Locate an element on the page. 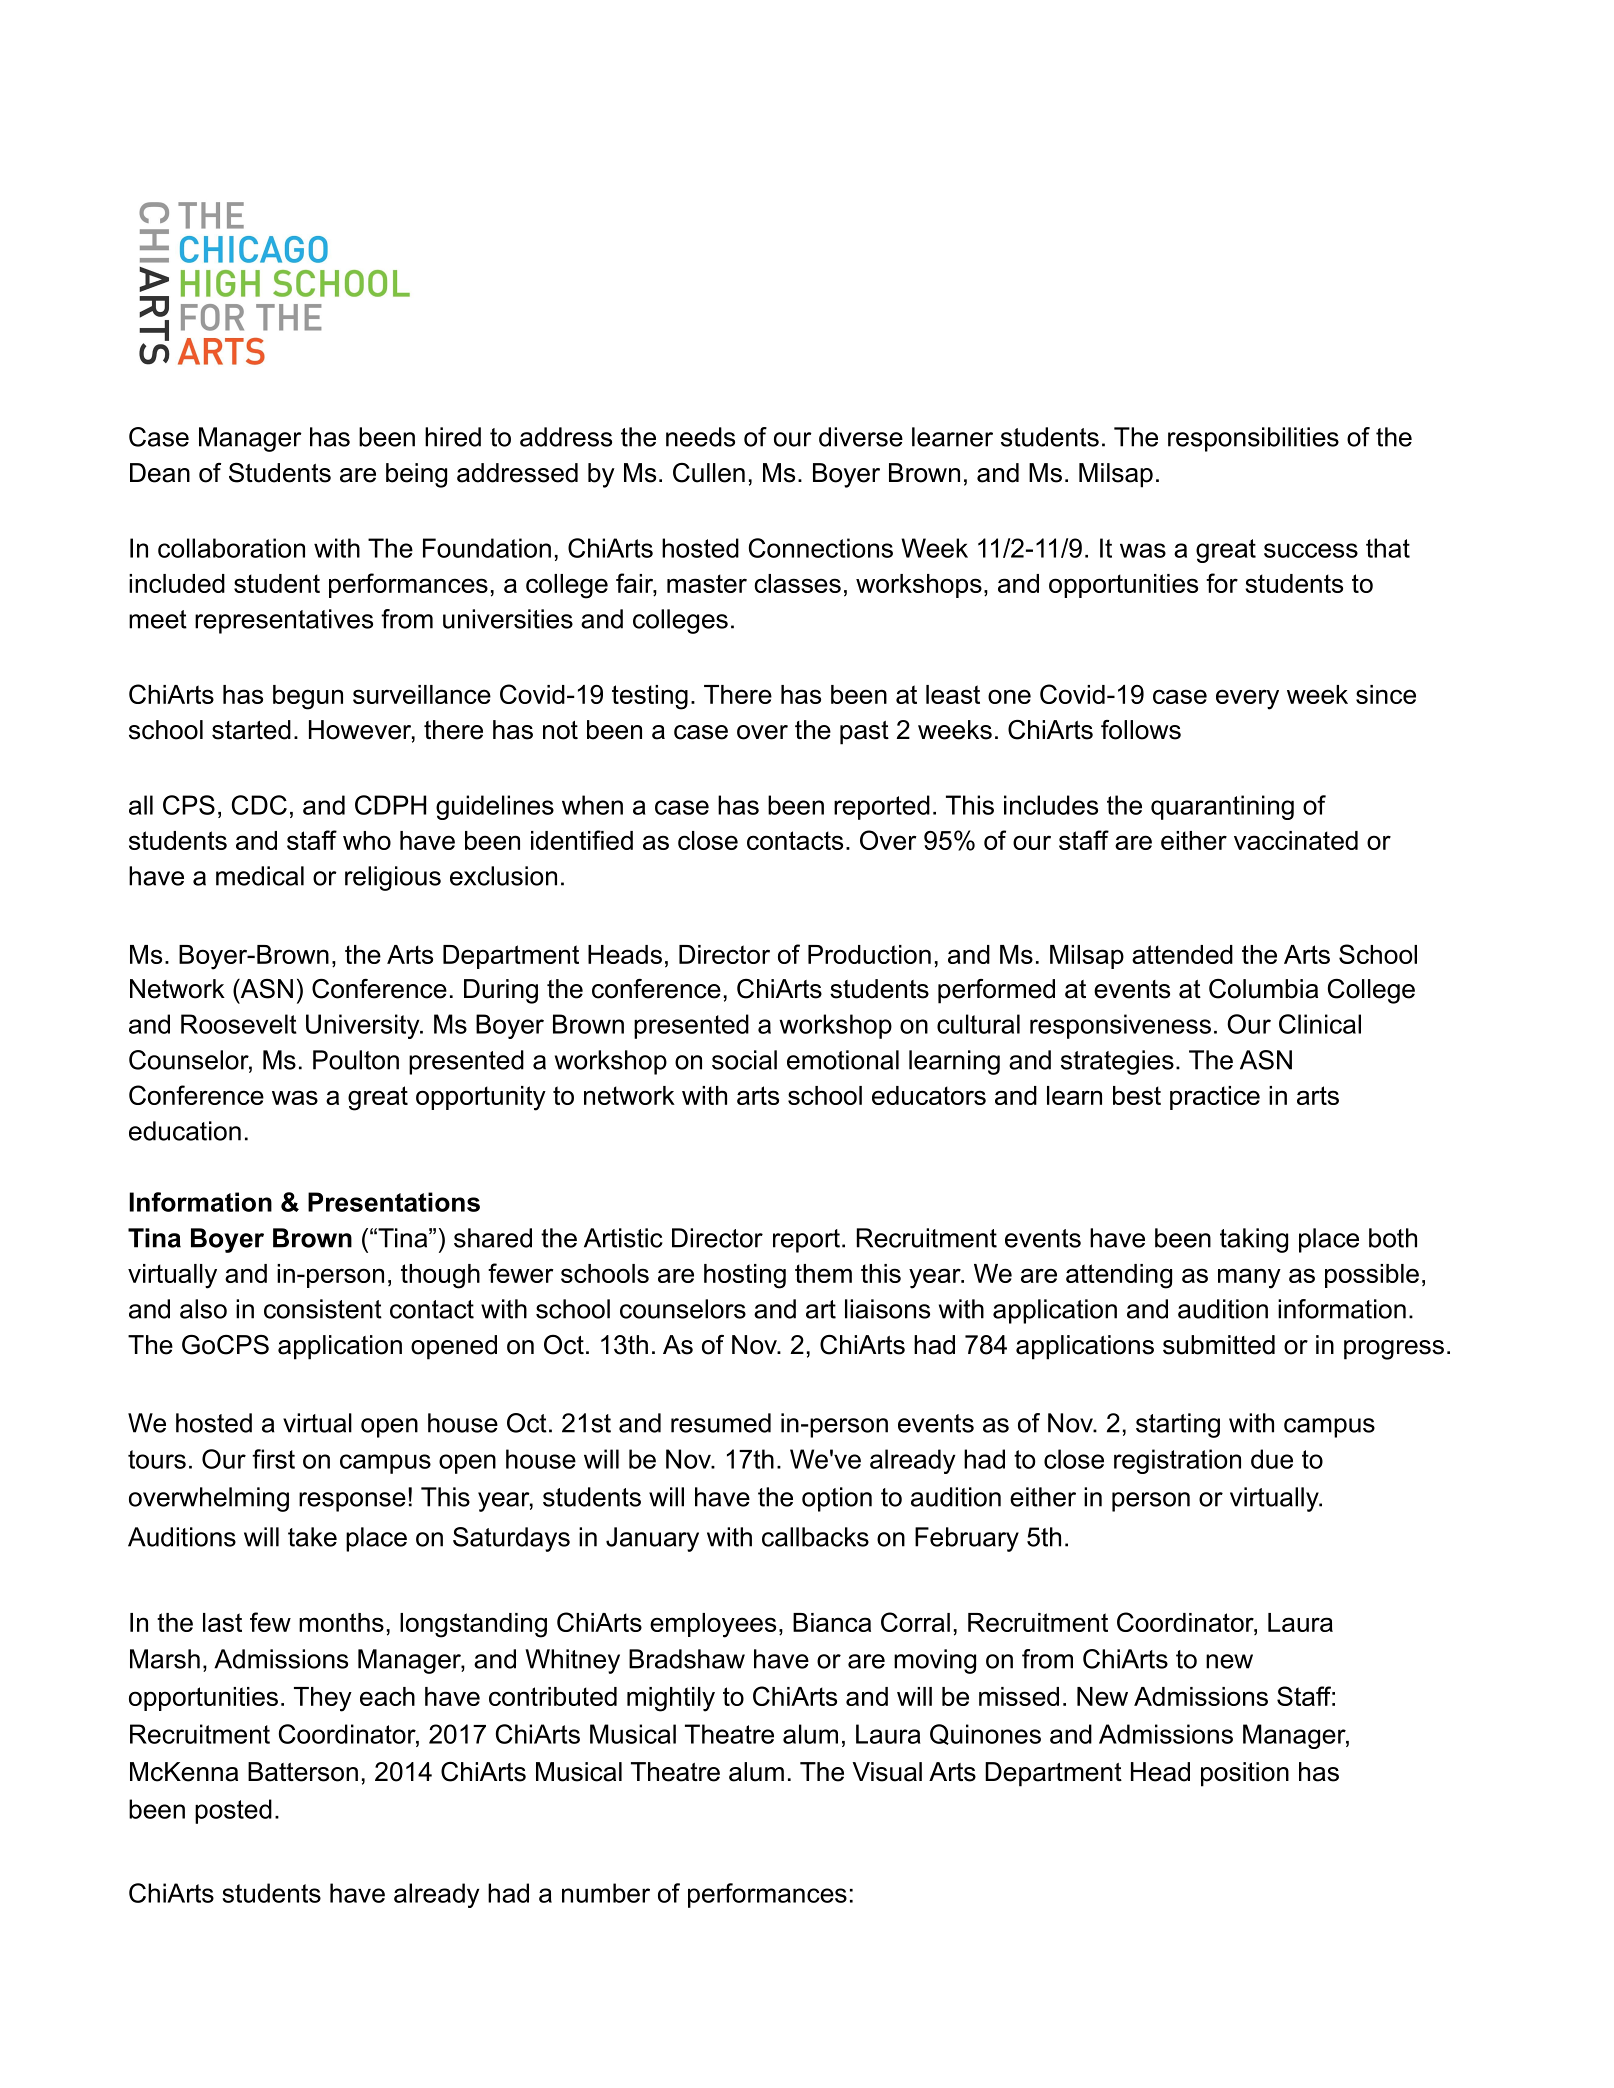 The width and height of the document is (1614, 2088). Visual is located at coordinates (887, 1772).
